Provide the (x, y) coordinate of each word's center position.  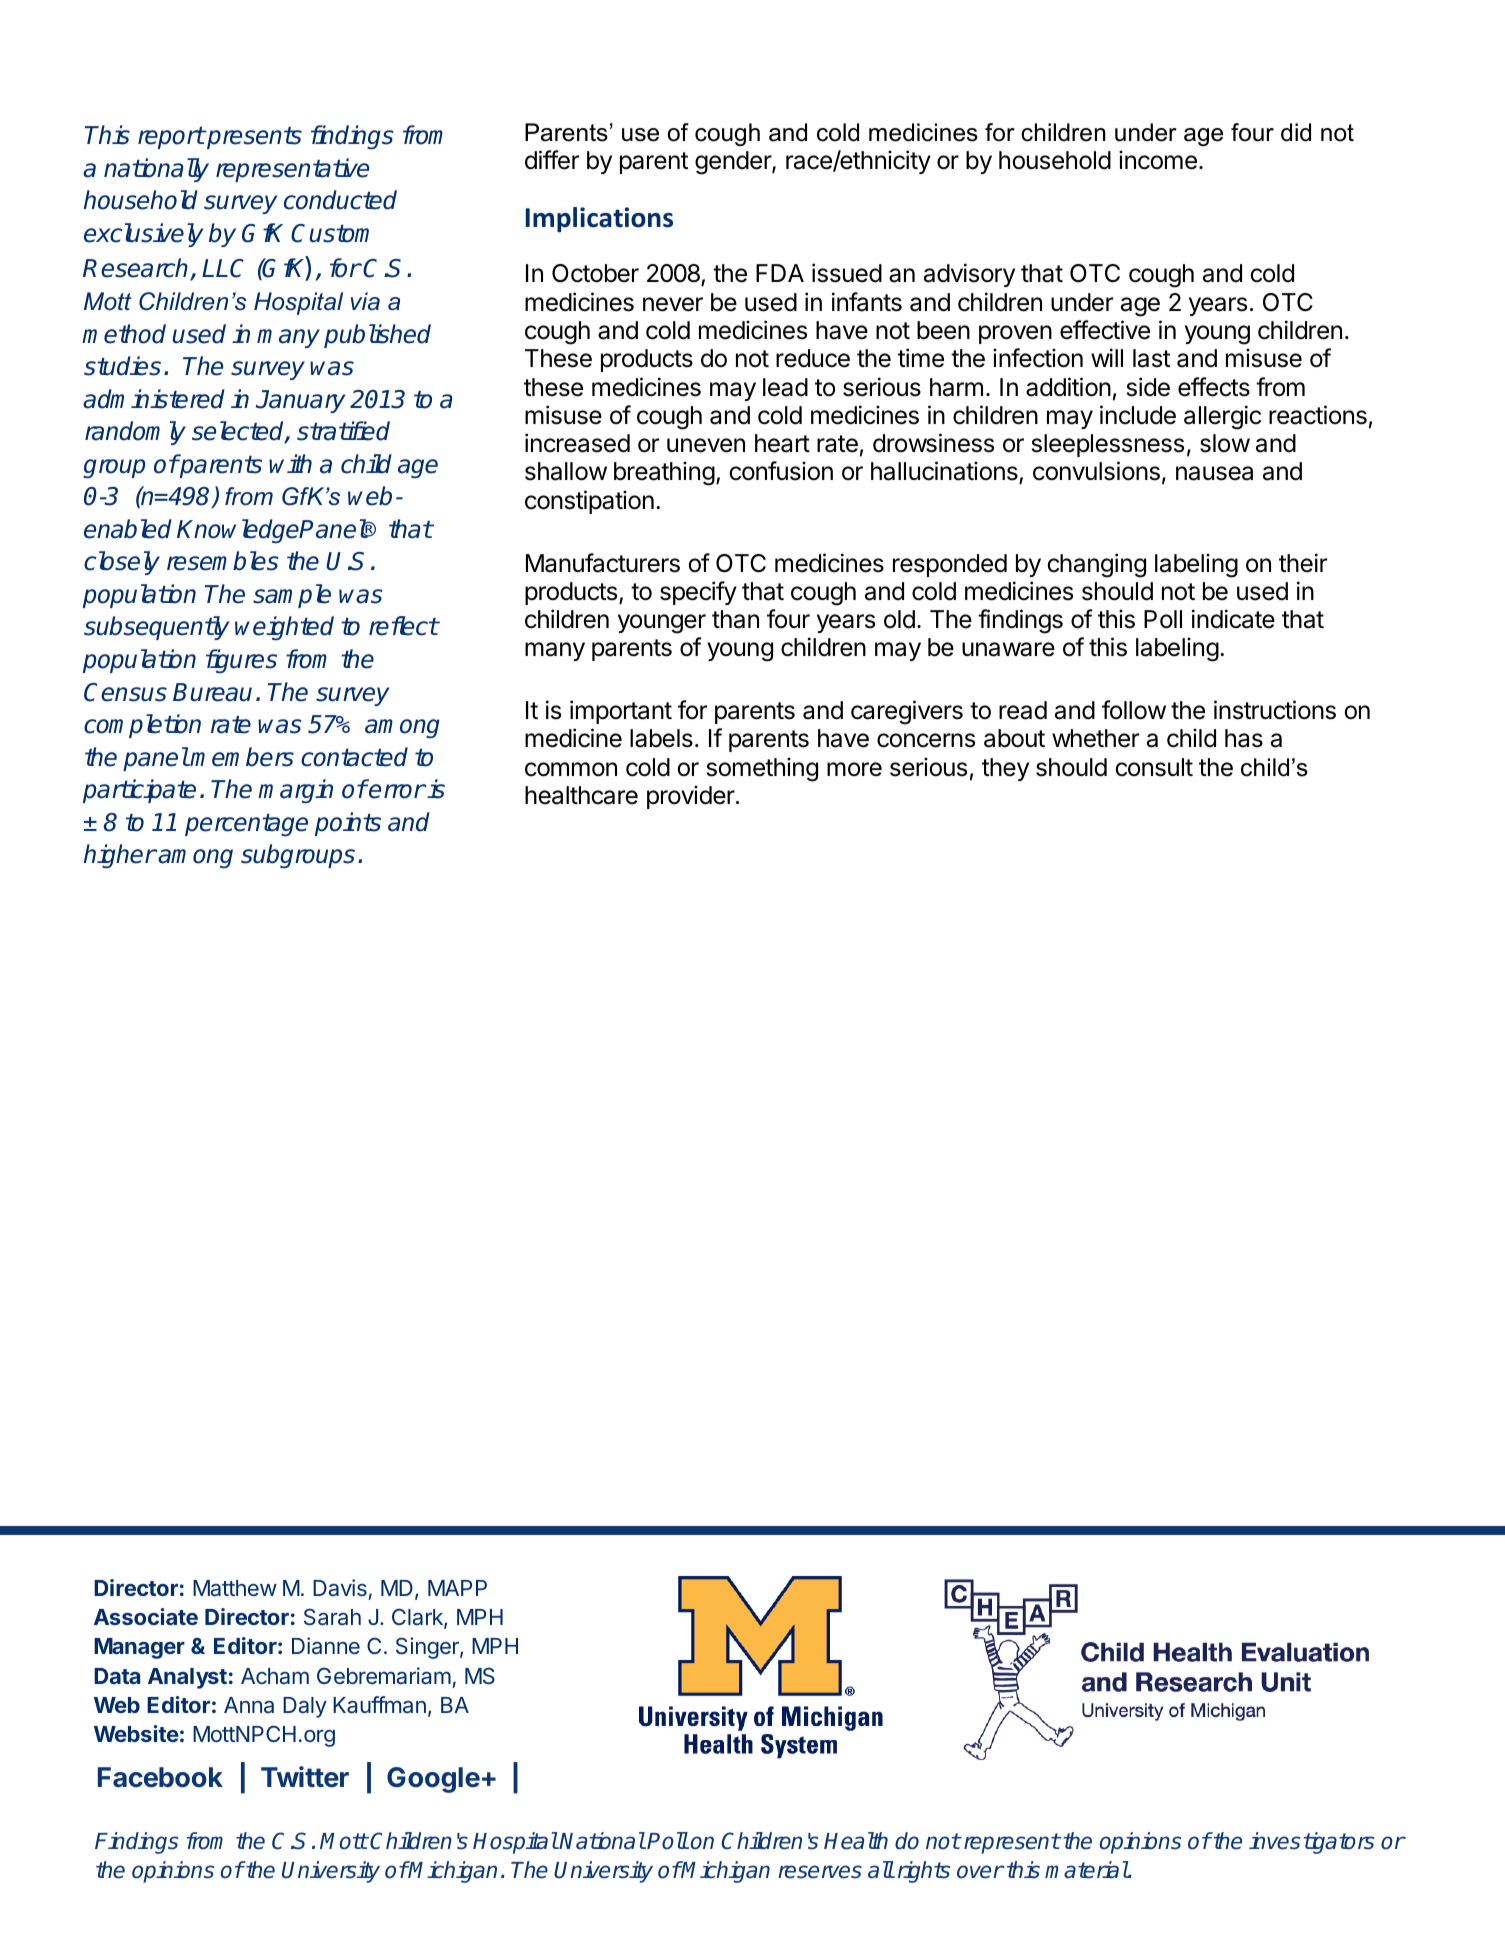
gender (734, 163)
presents (253, 138)
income (1158, 160)
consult (1154, 767)
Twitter (305, 1777)
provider (692, 797)
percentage (246, 825)
